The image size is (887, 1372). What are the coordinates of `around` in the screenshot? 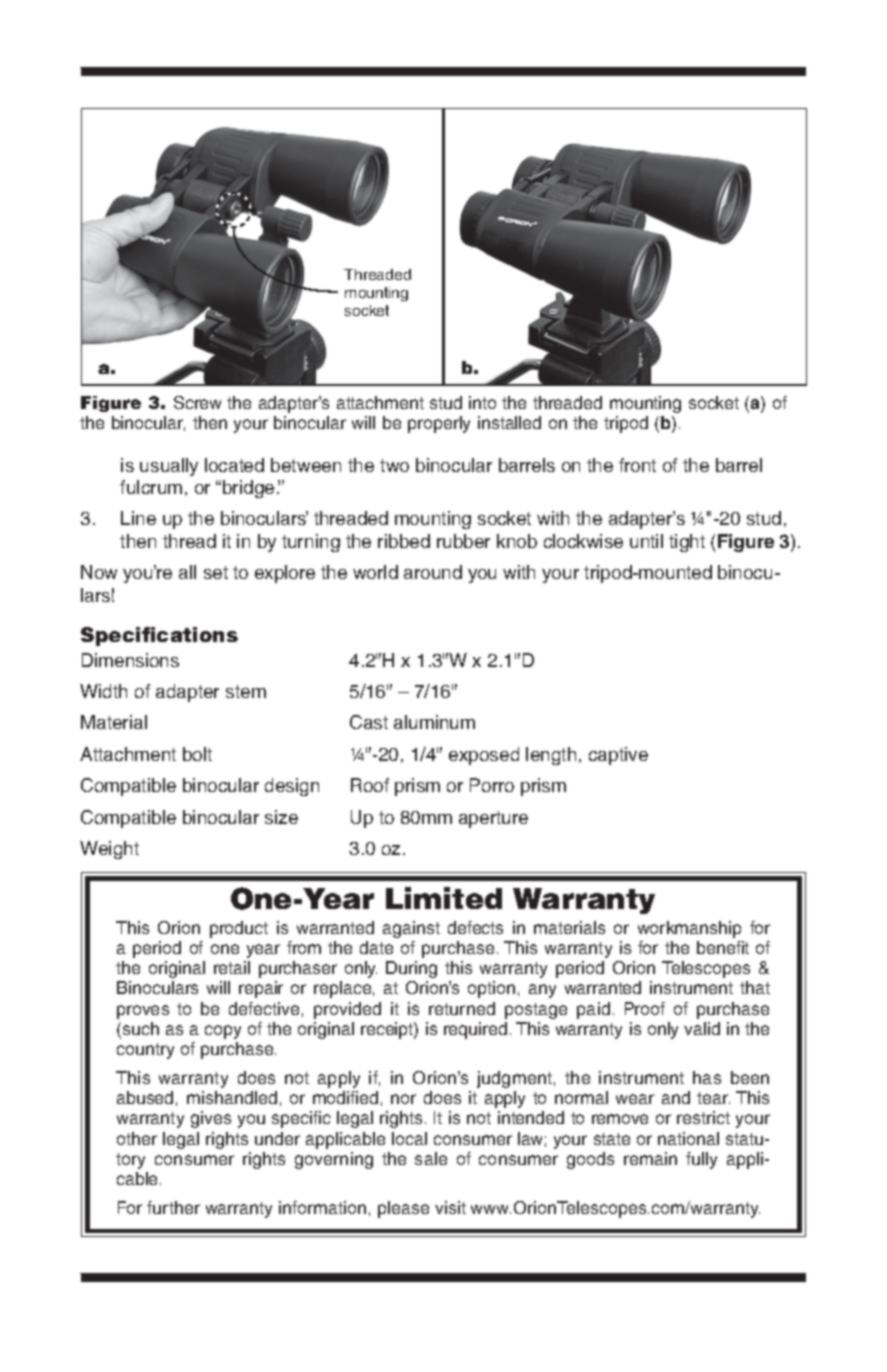 It's located at (433, 572).
